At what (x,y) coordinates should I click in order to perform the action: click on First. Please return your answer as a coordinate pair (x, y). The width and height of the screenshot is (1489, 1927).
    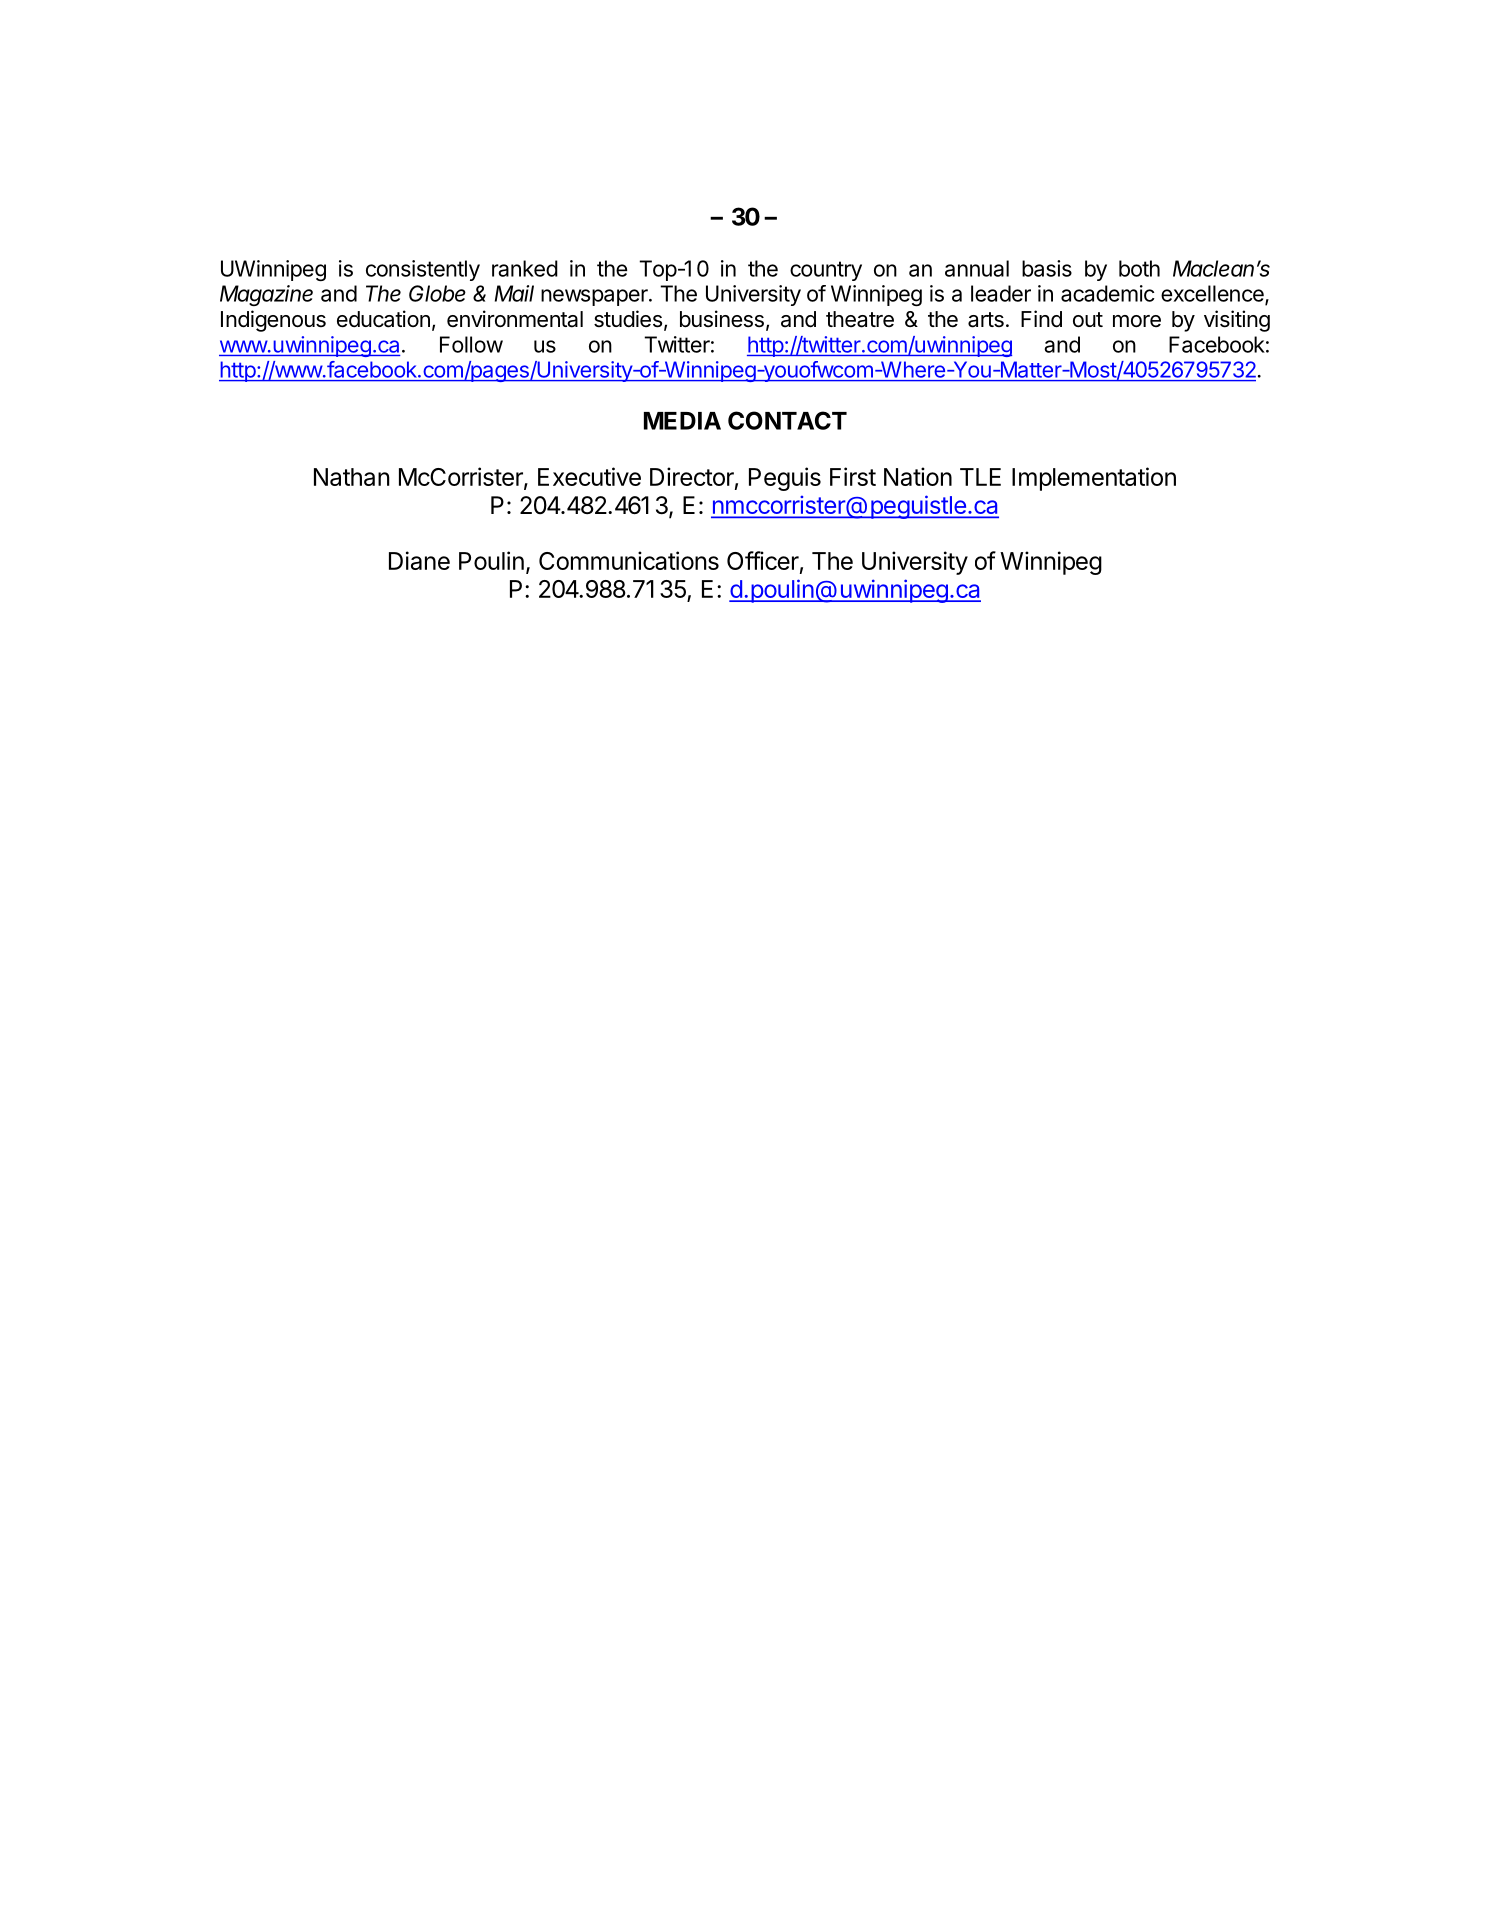
    Looking at the image, I should click on (853, 476).
